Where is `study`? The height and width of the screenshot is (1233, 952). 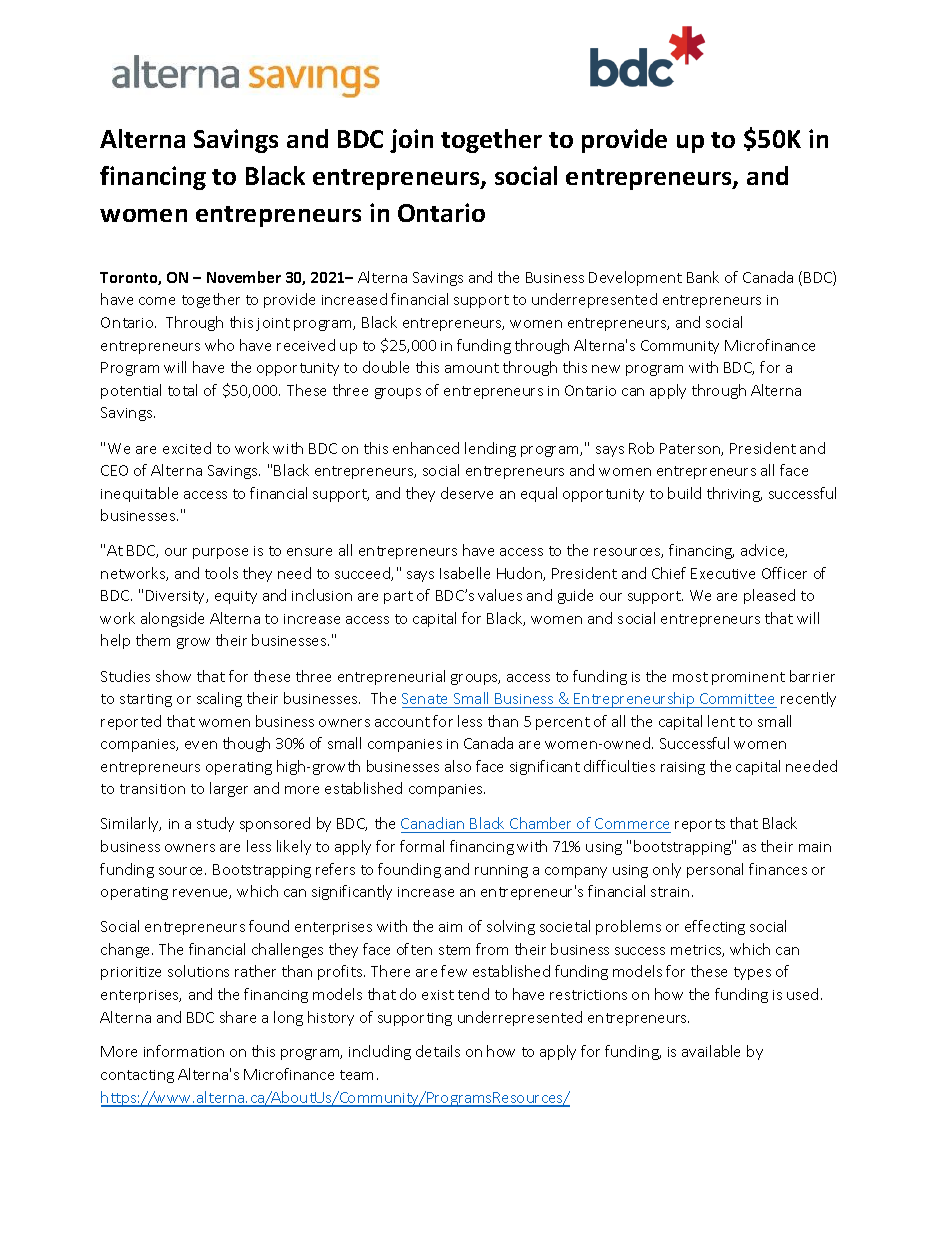 study is located at coordinates (215, 824).
